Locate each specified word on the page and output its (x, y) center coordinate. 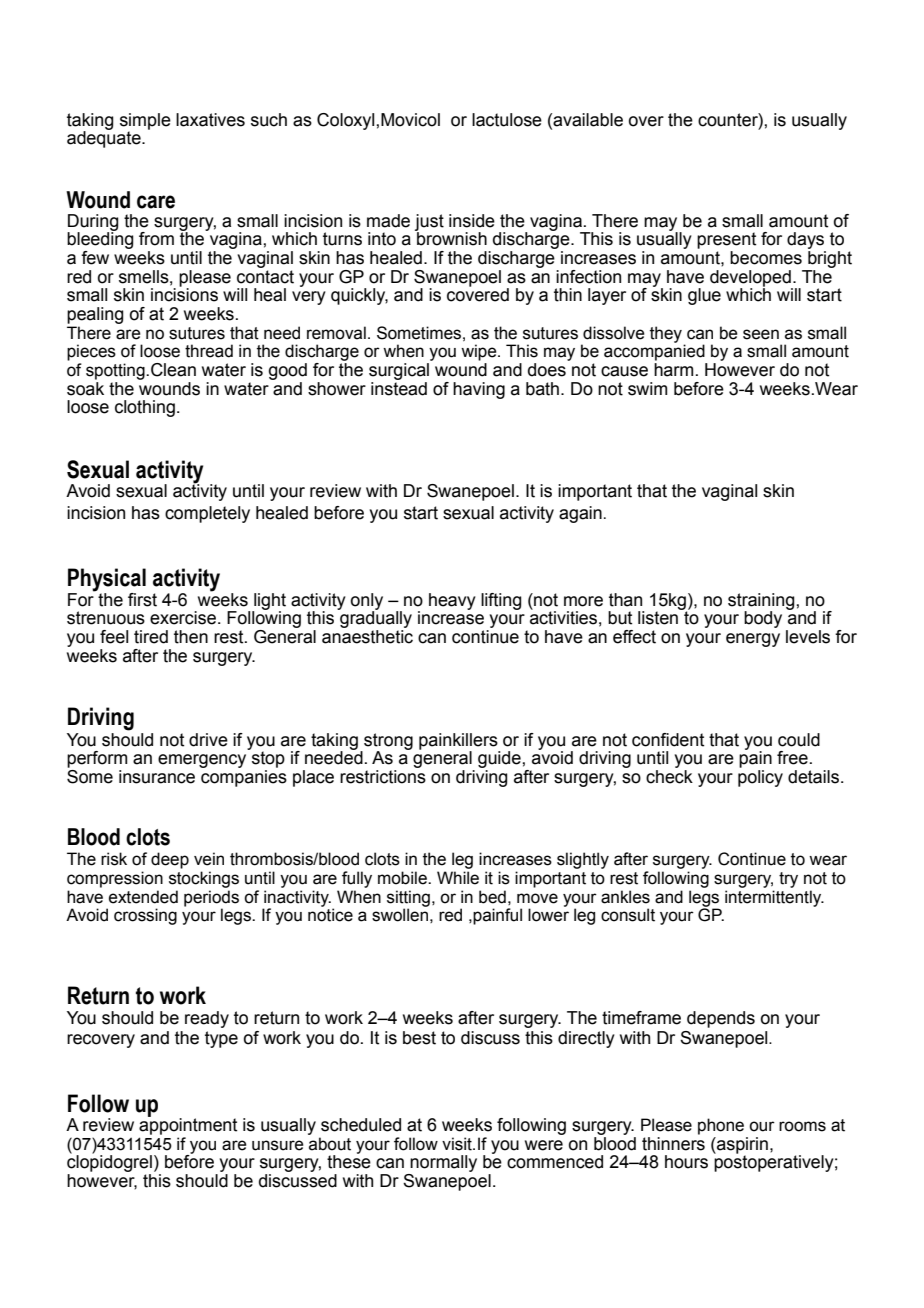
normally (443, 1163)
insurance (157, 777)
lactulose (507, 120)
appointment (188, 1125)
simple (145, 122)
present (726, 240)
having (479, 390)
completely (207, 514)
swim (647, 389)
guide (500, 759)
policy (760, 778)
